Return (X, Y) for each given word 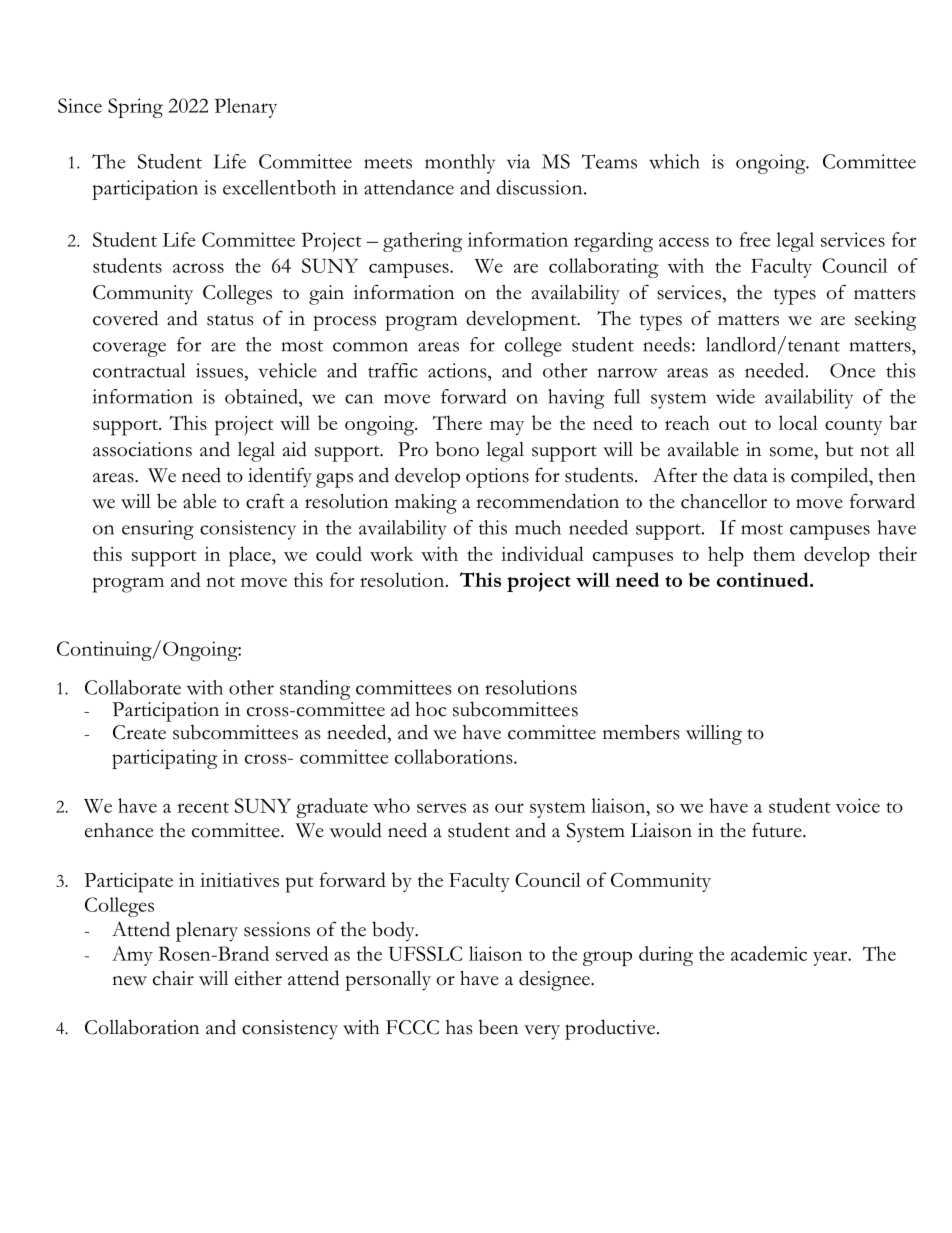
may (507, 428)
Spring (135, 108)
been (498, 1027)
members (641, 732)
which (674, 161)
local (798, 422)
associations (142, 449)
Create (139, 732)
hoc (430, 709)
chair (173, 978)
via (518, 161)
